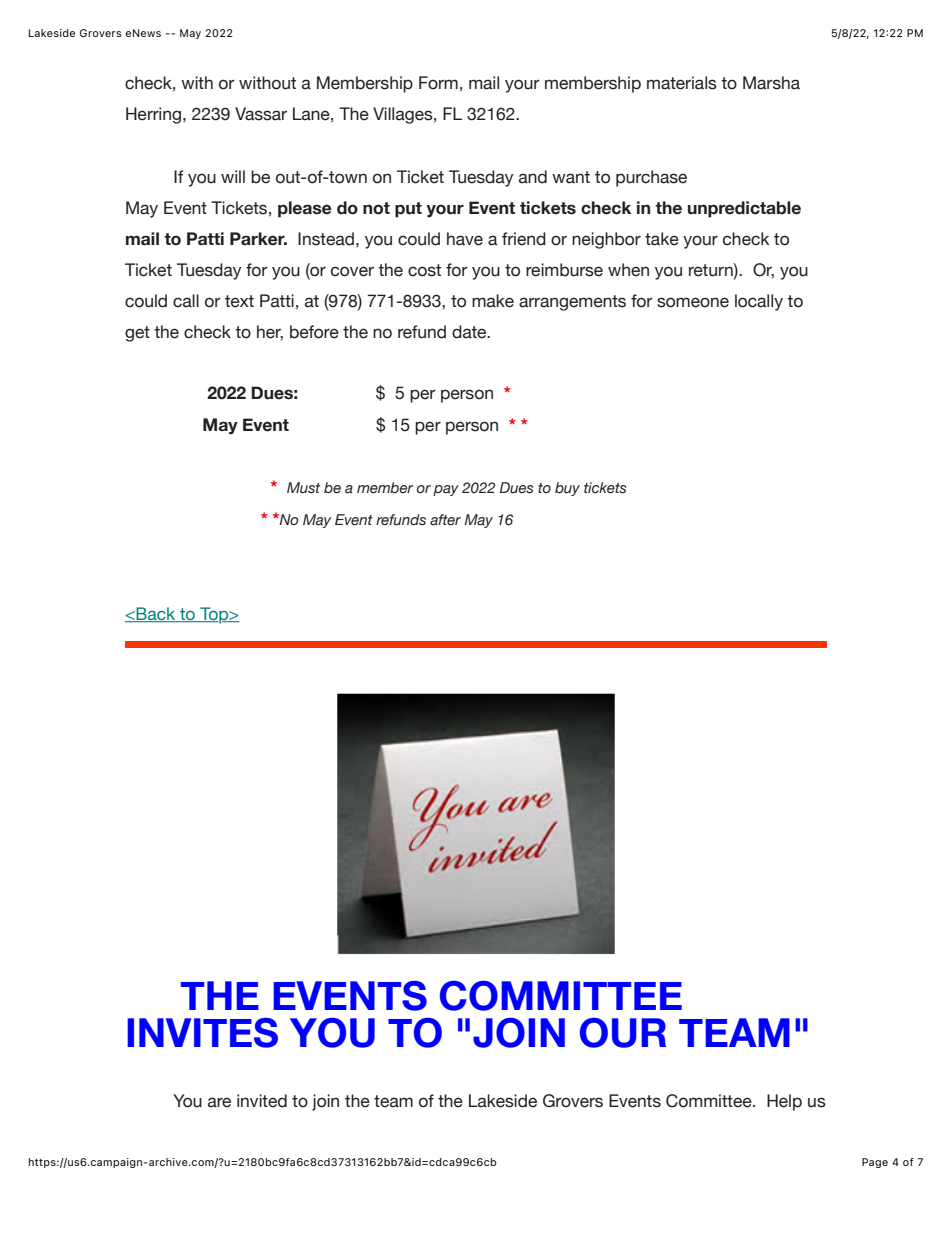 The width and height of the document is (952, 1233). Describe the element at coordinates (438, 83) in the document. I see `Form` at that location.
